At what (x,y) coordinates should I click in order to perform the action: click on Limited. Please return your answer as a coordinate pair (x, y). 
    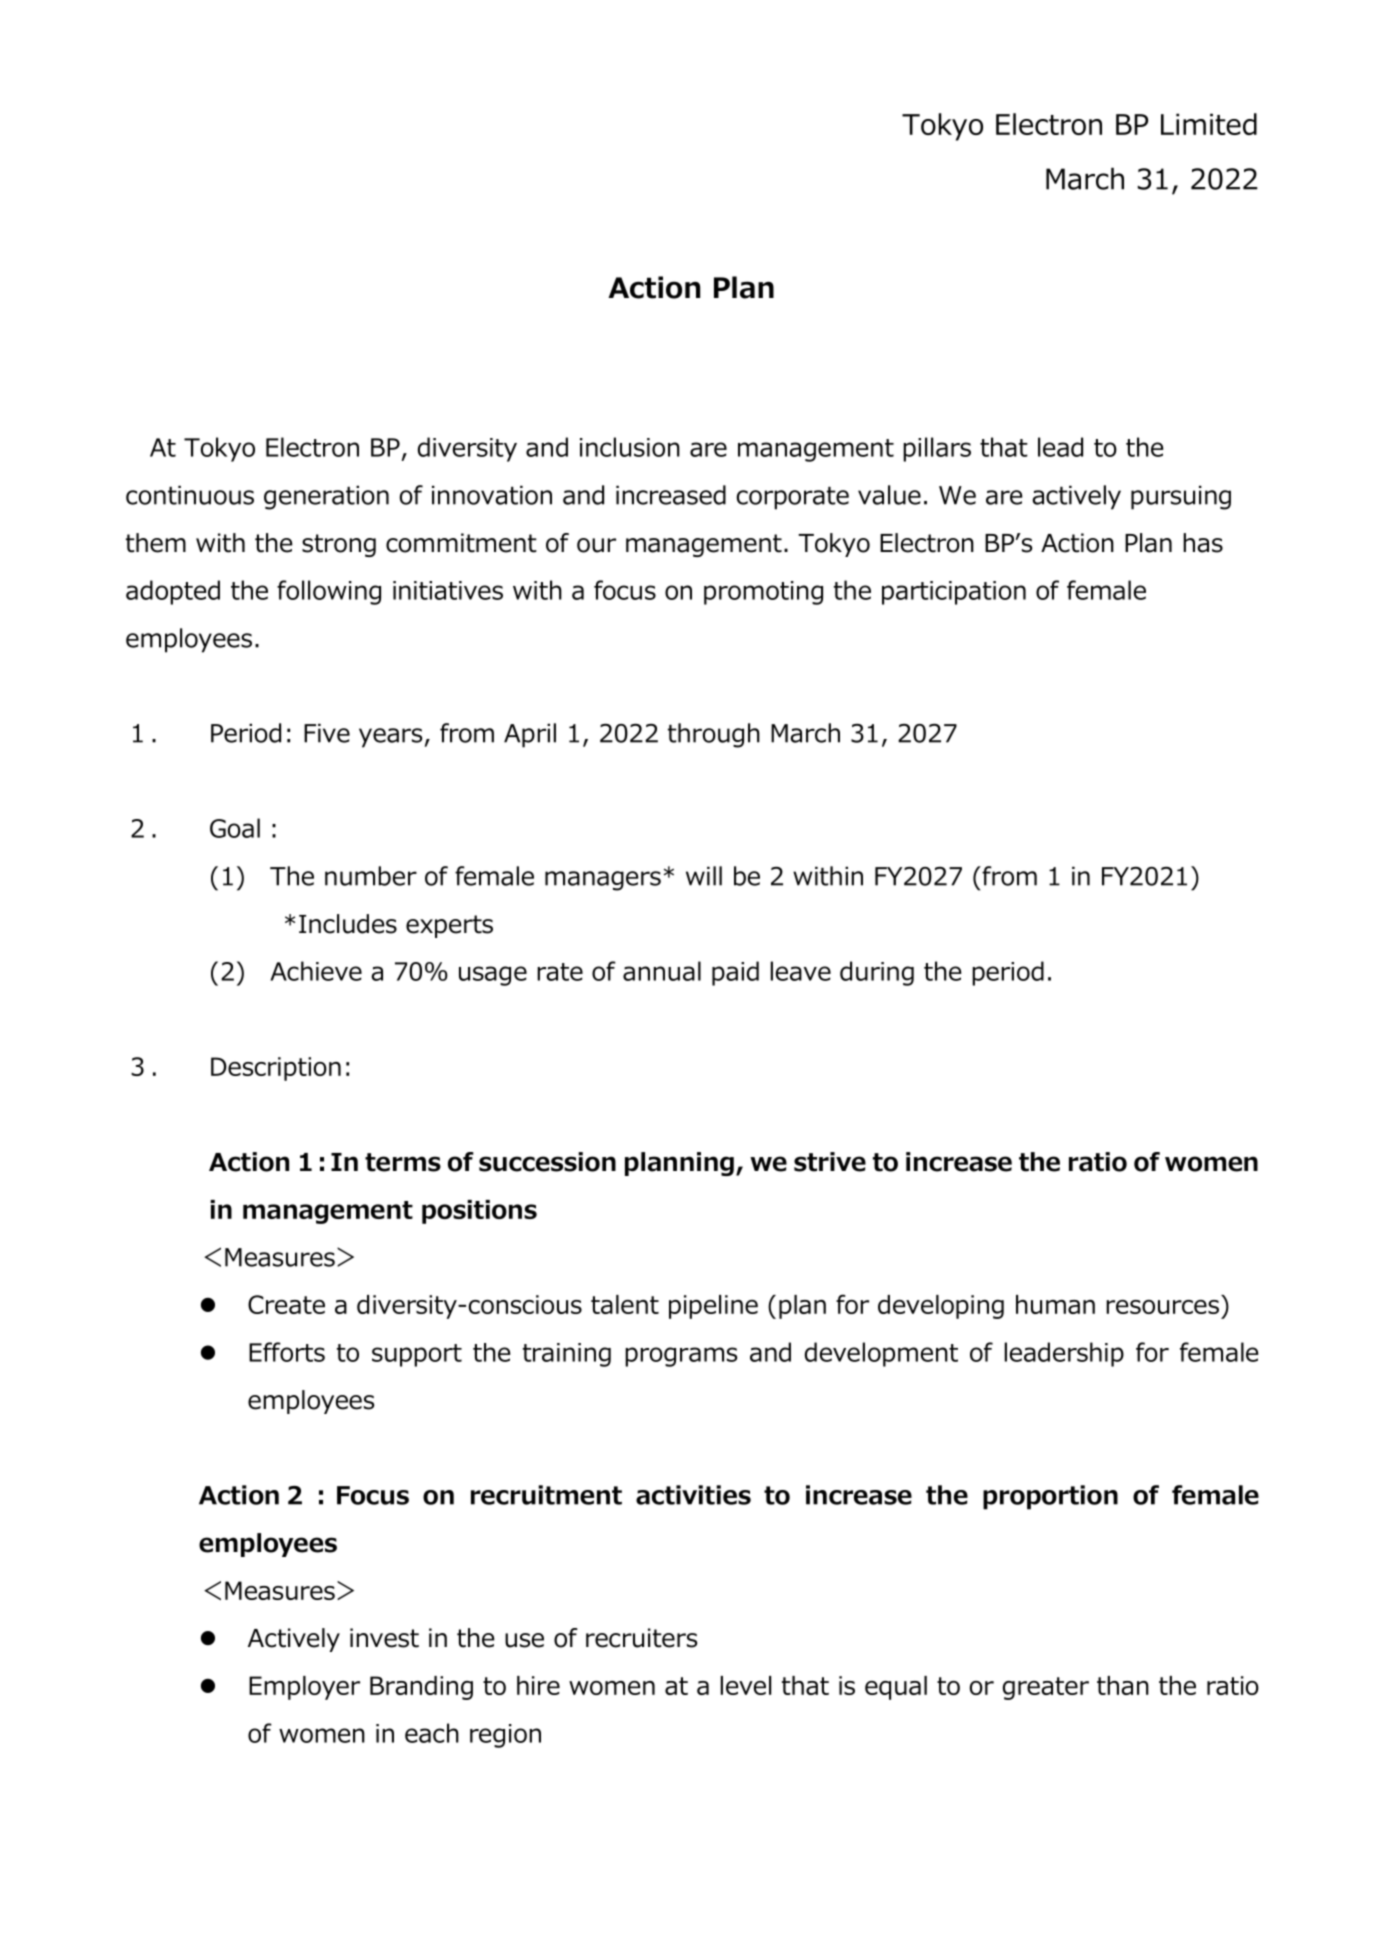
    Looking at the image, I should click on (1209, 124).
